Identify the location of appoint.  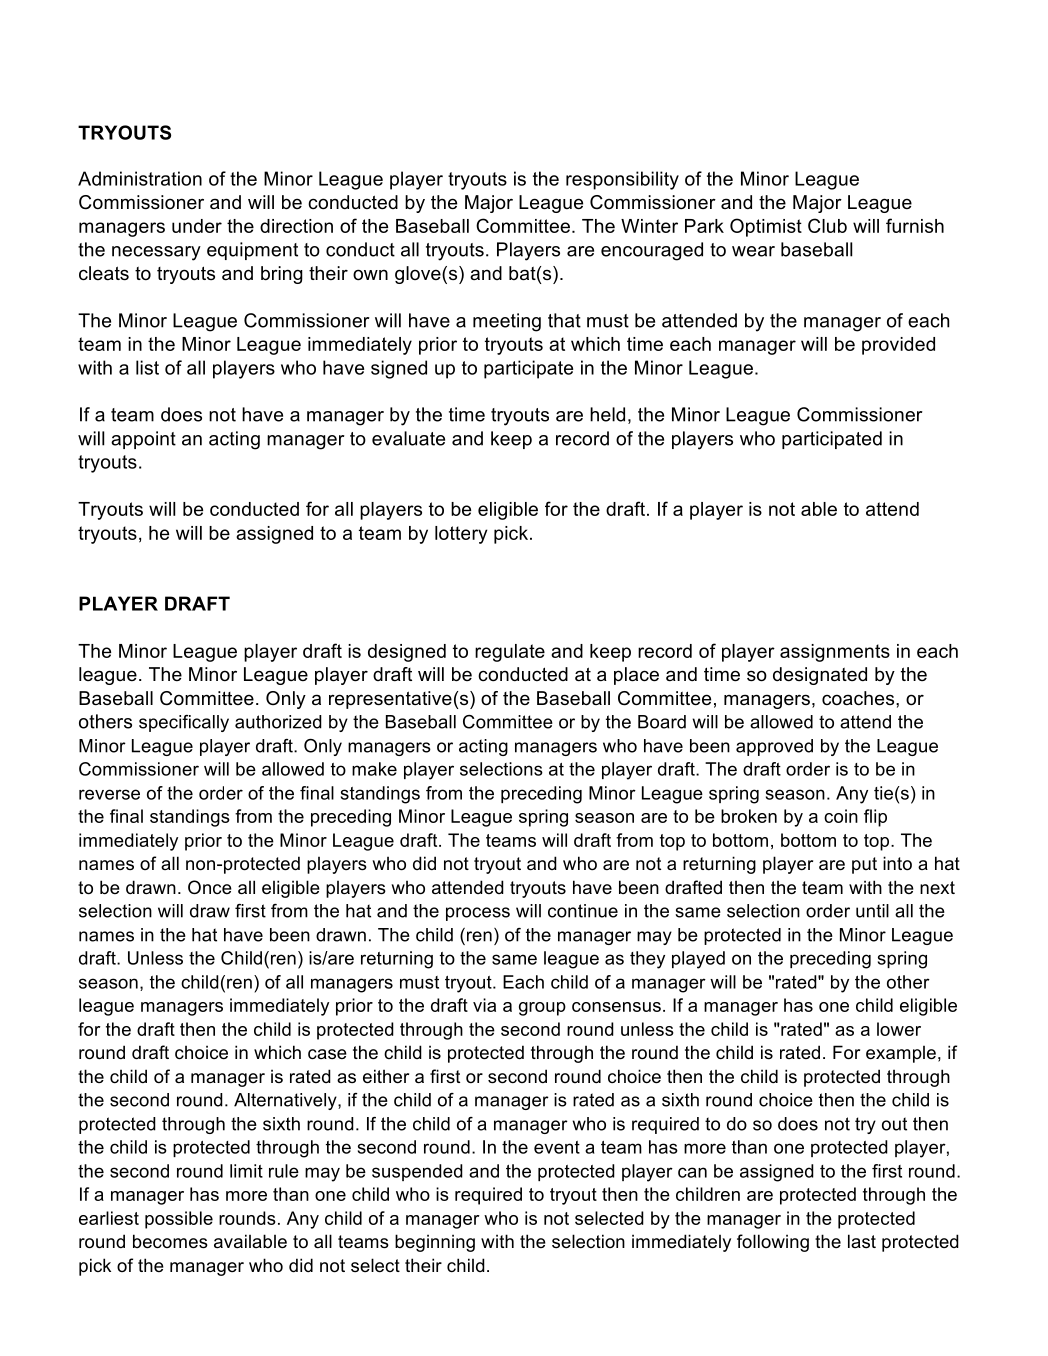
(143, 440).
